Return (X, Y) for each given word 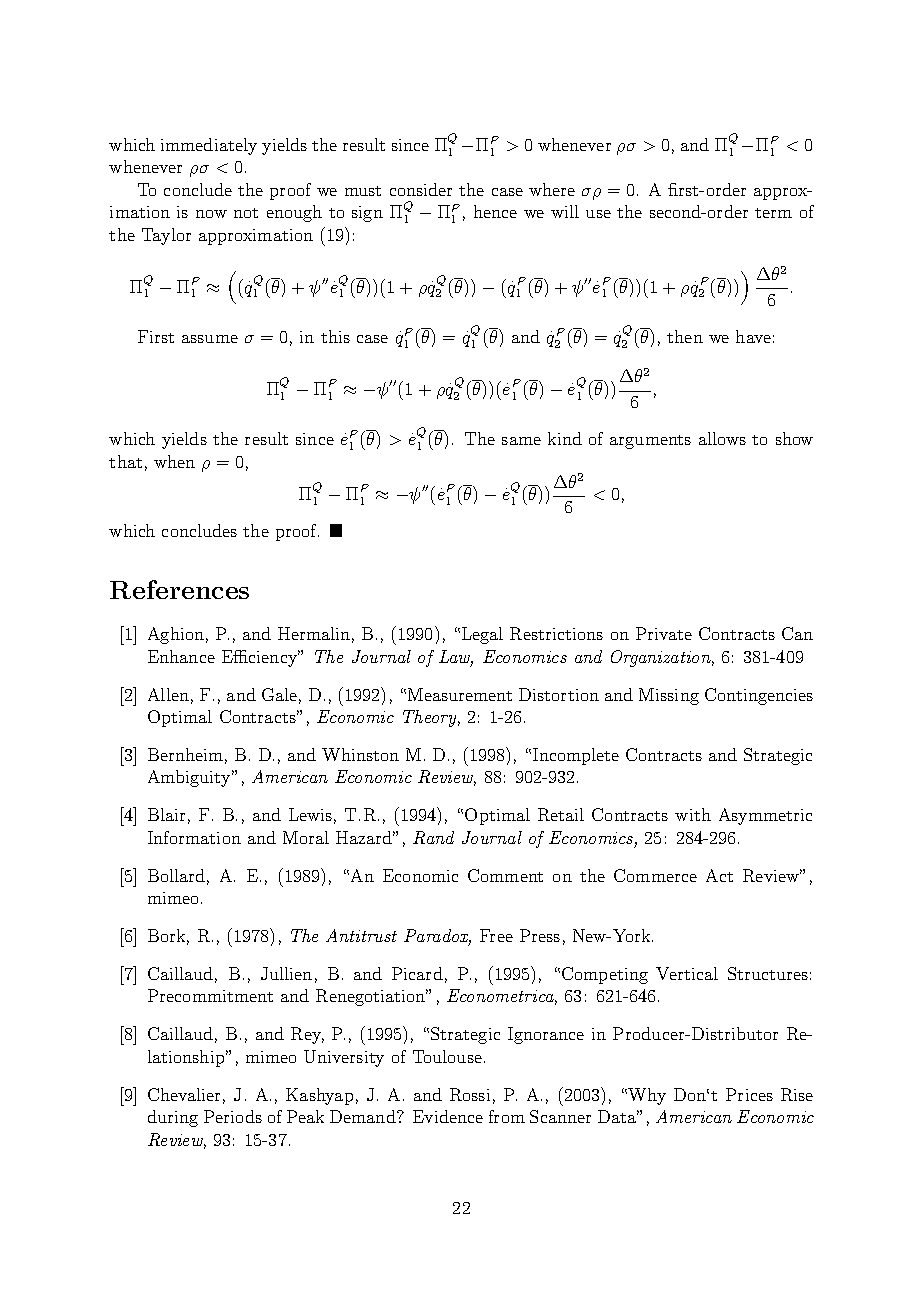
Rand (433, 837)
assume (210, 339)
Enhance (181, 656)
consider (421, 189)
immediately (209, 146)
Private (664, 633)
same (521, 441)
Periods (233, 1116)
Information (194, 837)
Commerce (655, 875)
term (773, 213)
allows (722, 438)
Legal (482, 635)
